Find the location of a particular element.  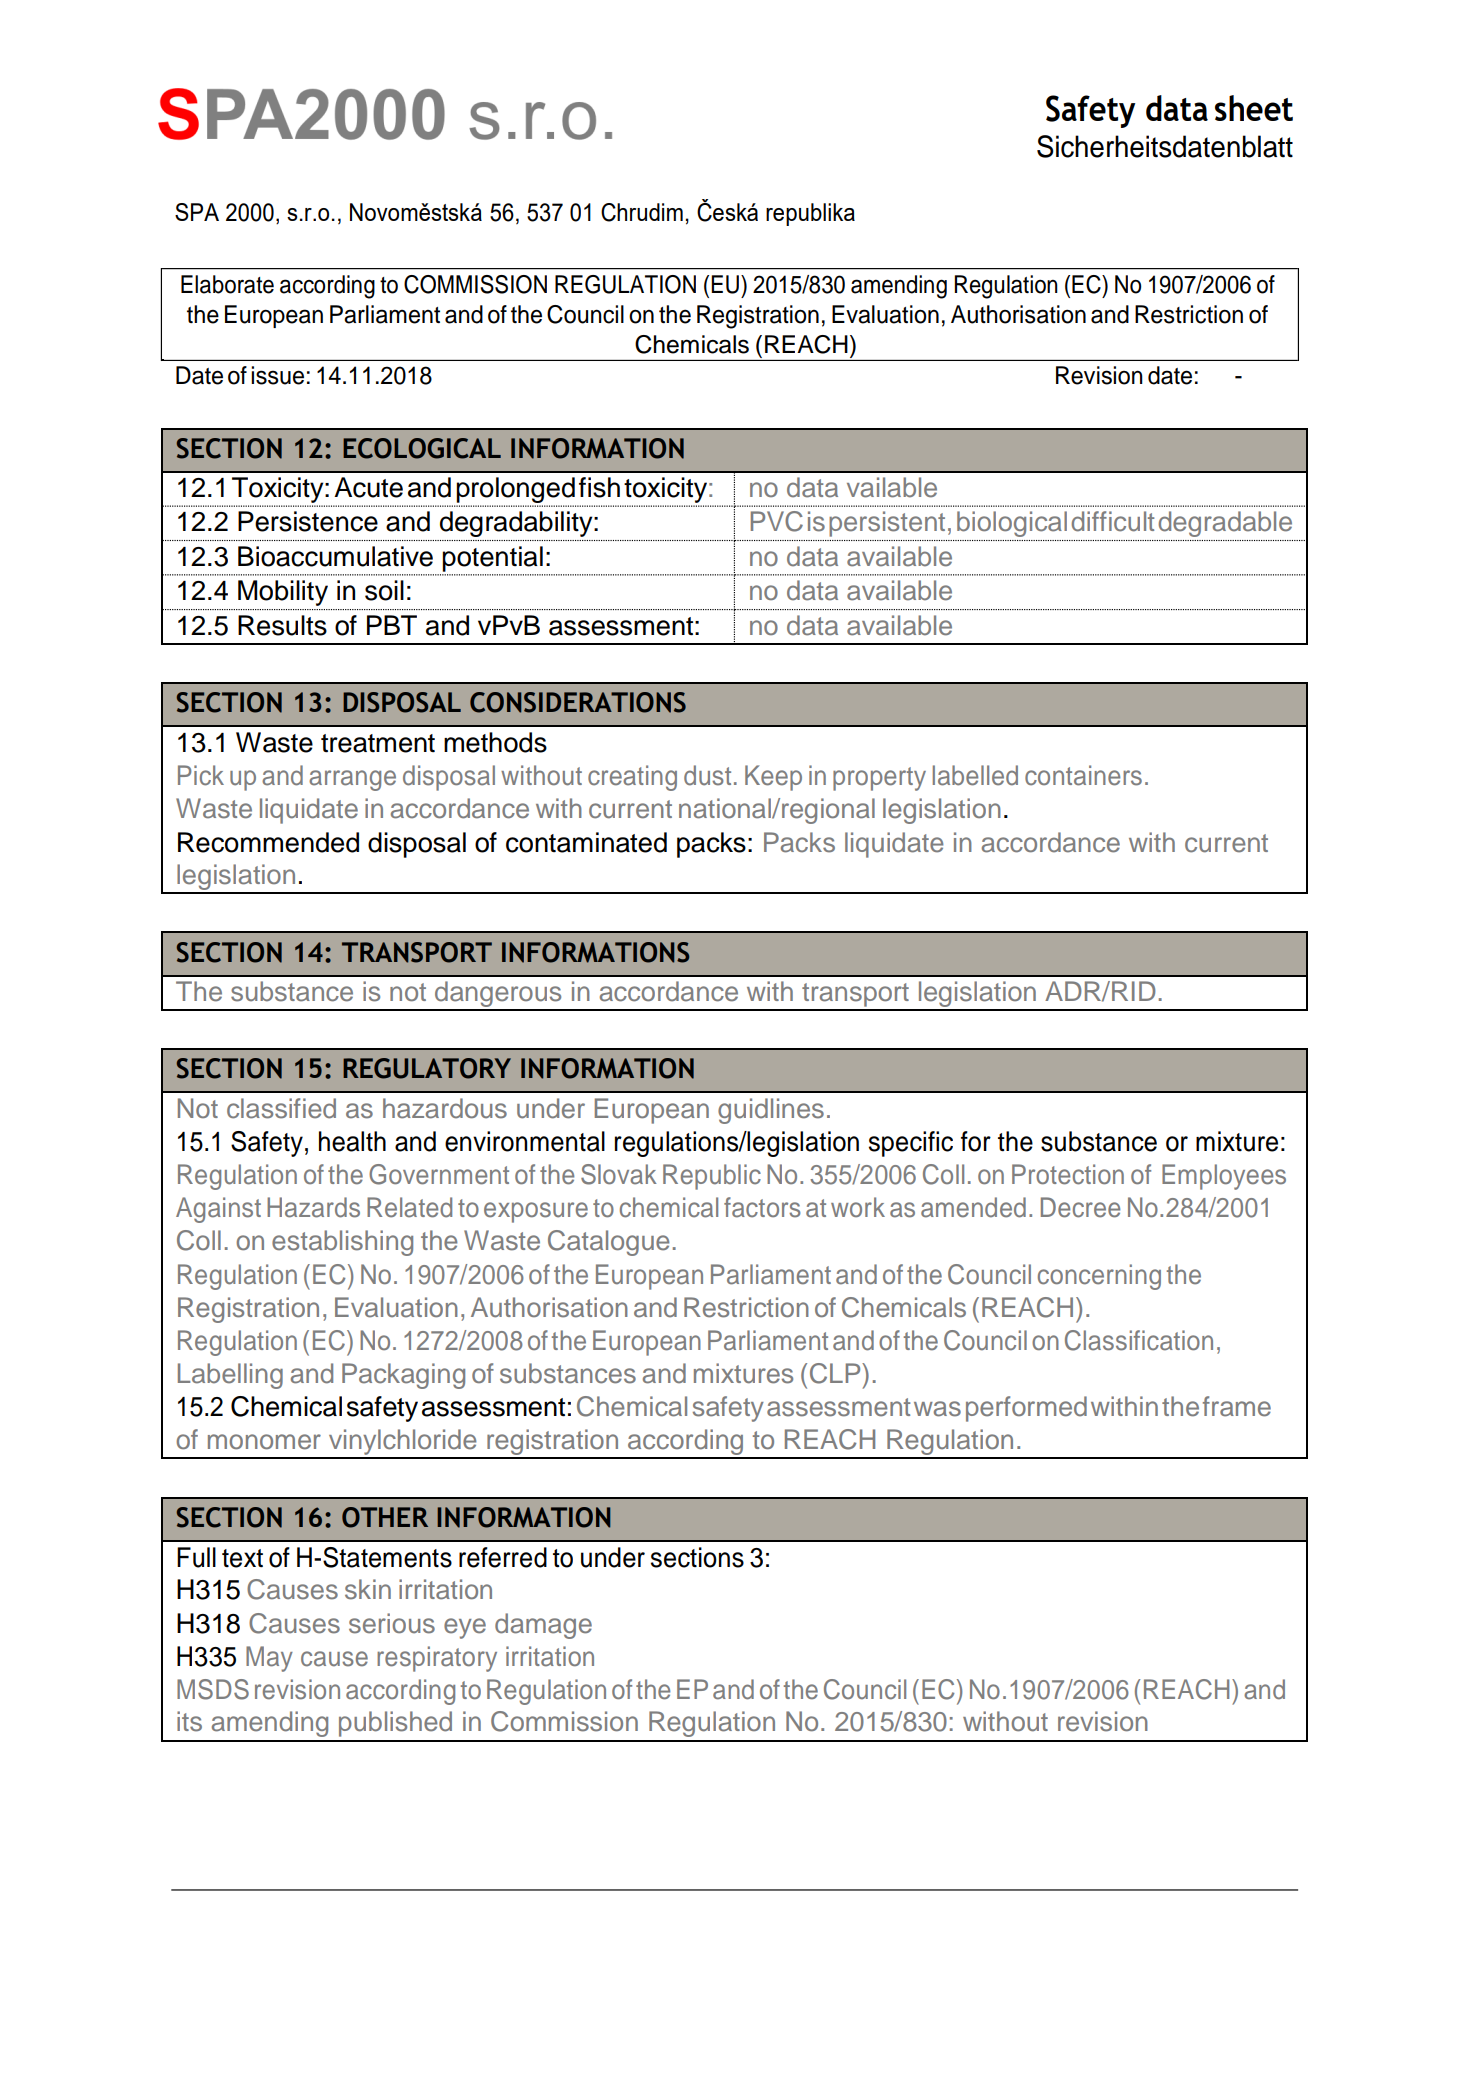

skin is located at coordinates (368, 1589).
